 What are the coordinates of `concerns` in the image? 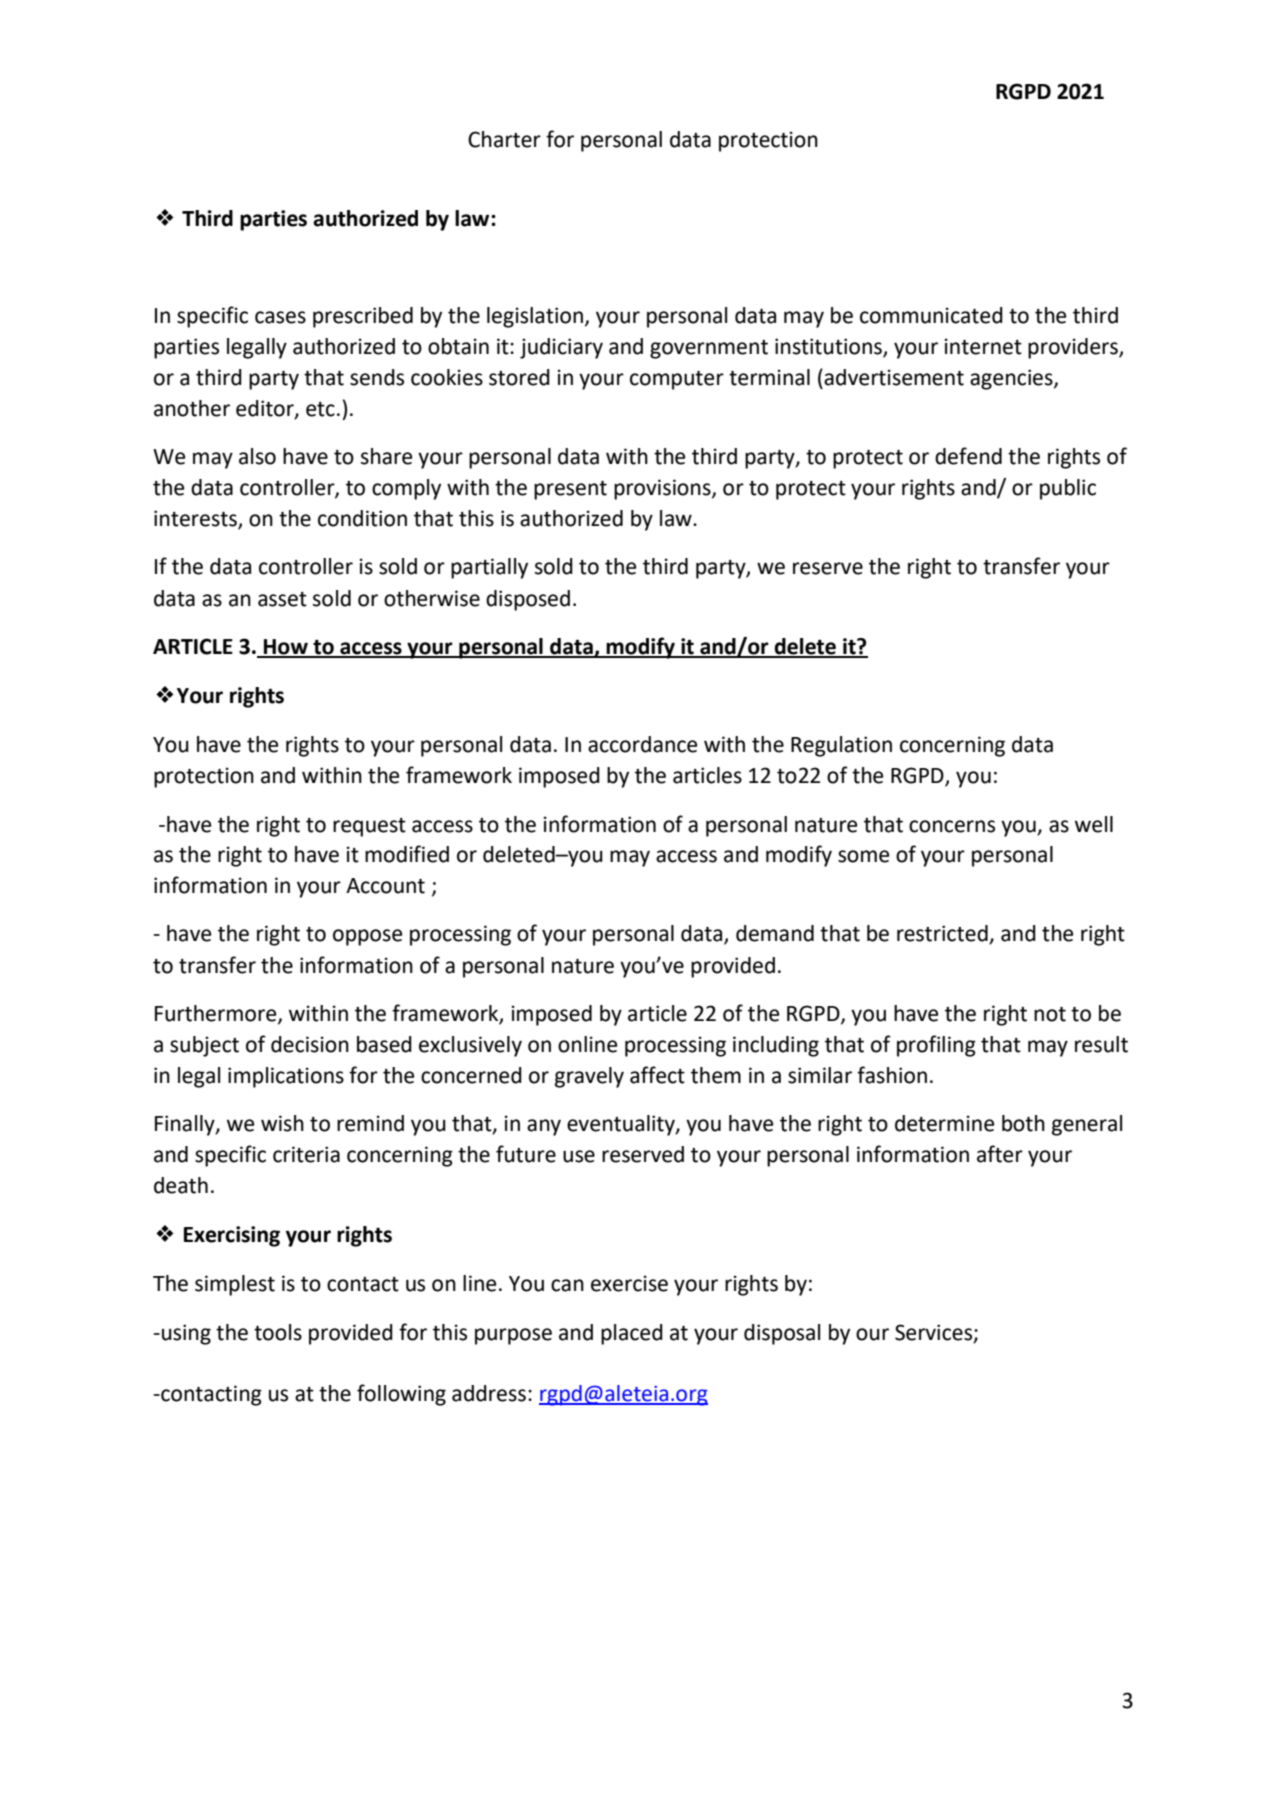 It's located at (952, 826).
